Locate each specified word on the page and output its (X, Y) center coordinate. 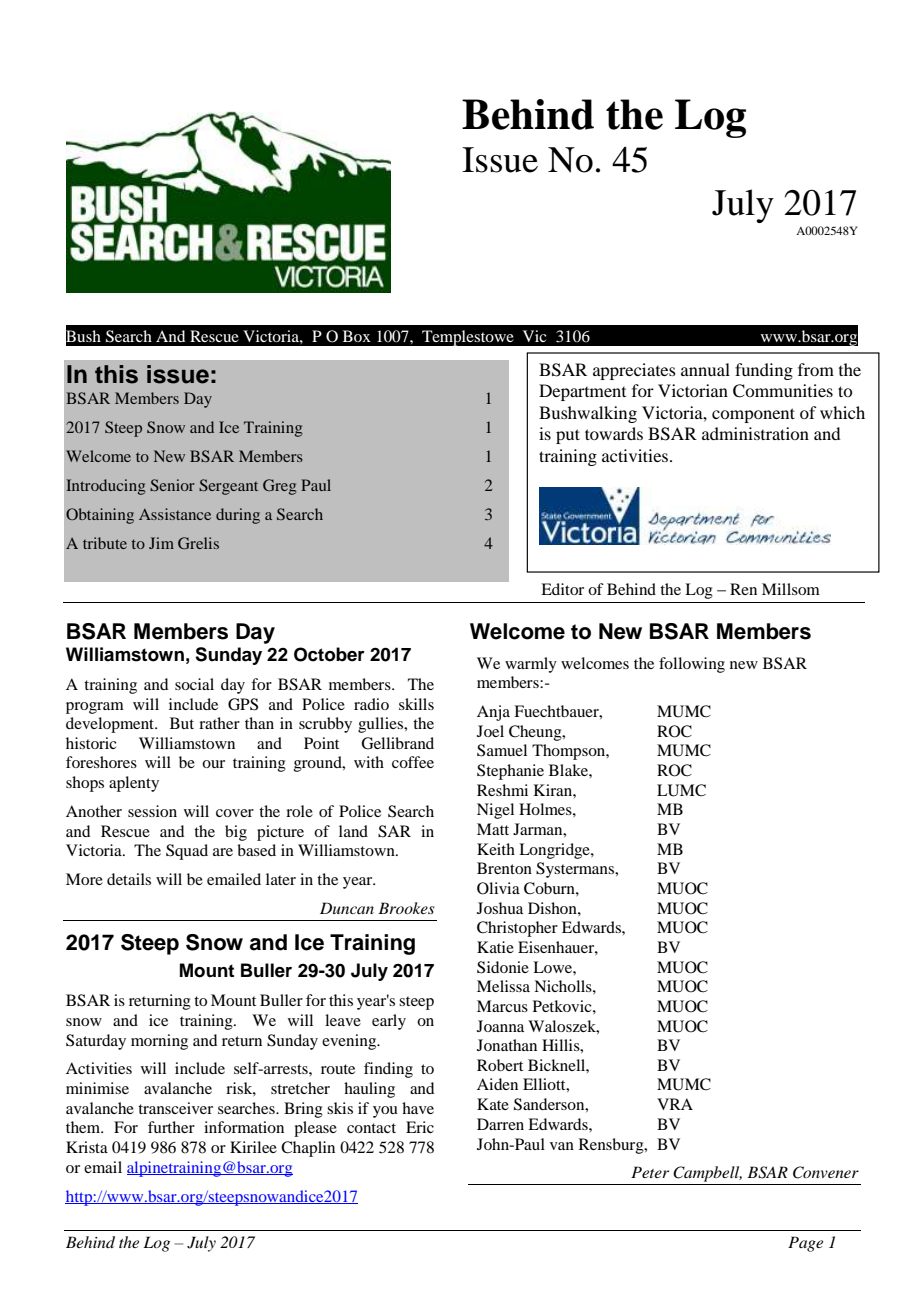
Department (582, 392)
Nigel (495, 811)
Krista (87, 1147)
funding (764, 371)
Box (357, 336)
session (152, 811)
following (692, 665)
